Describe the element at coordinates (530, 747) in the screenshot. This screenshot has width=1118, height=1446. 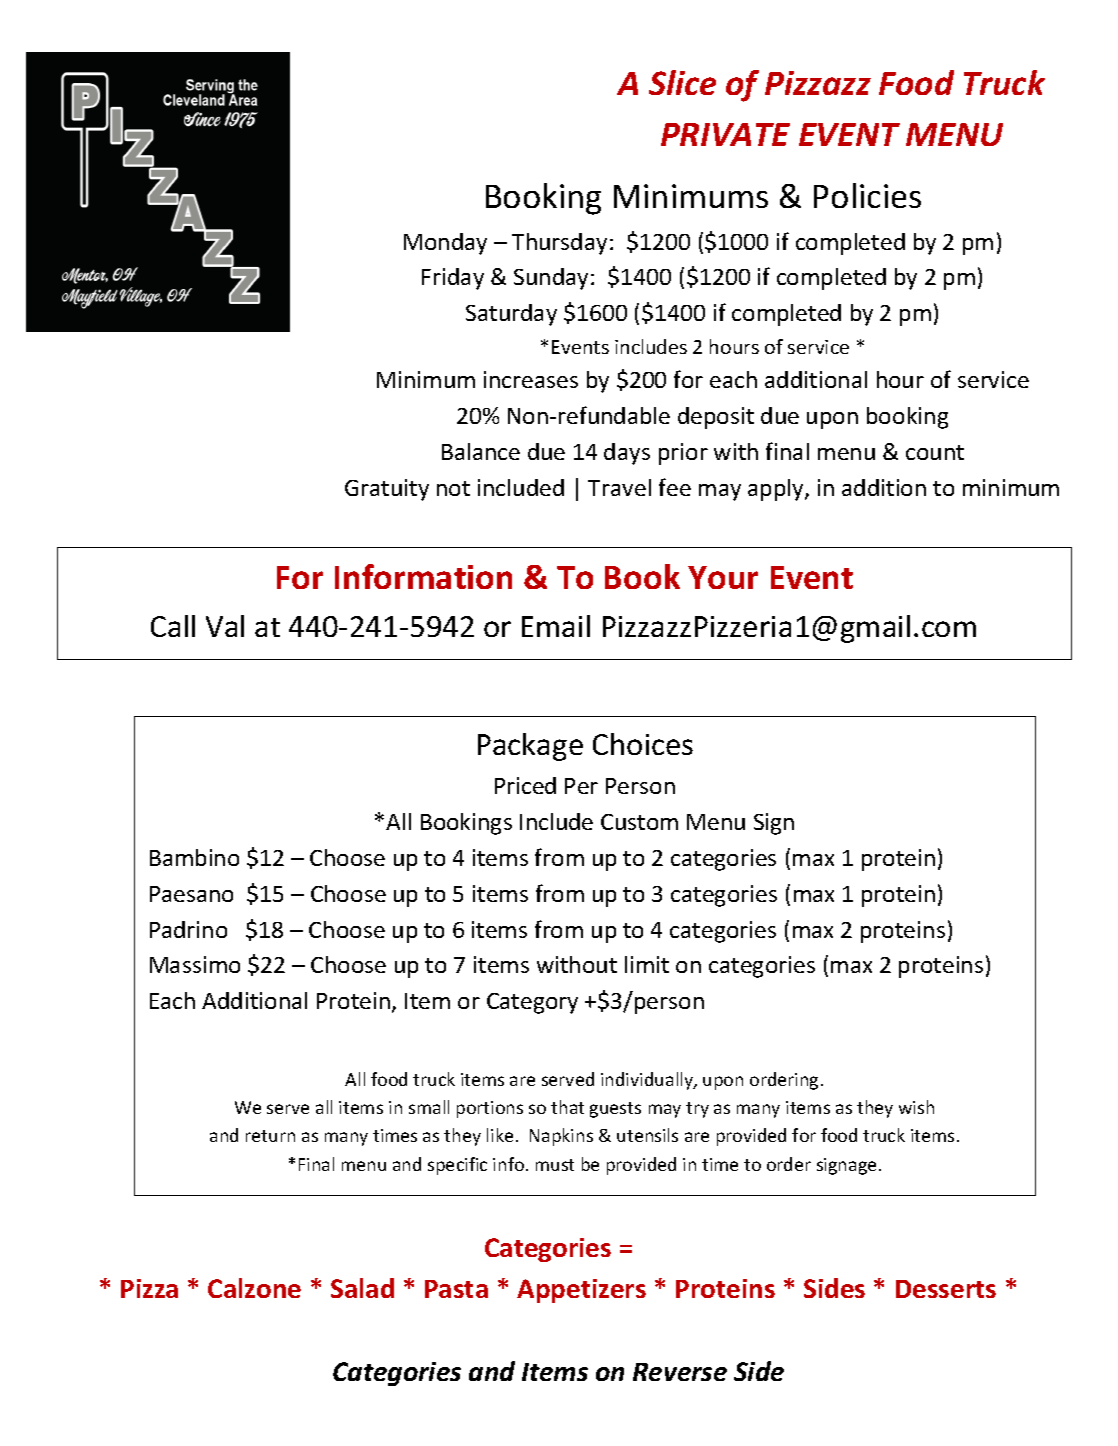
I see `Package` at that location.
